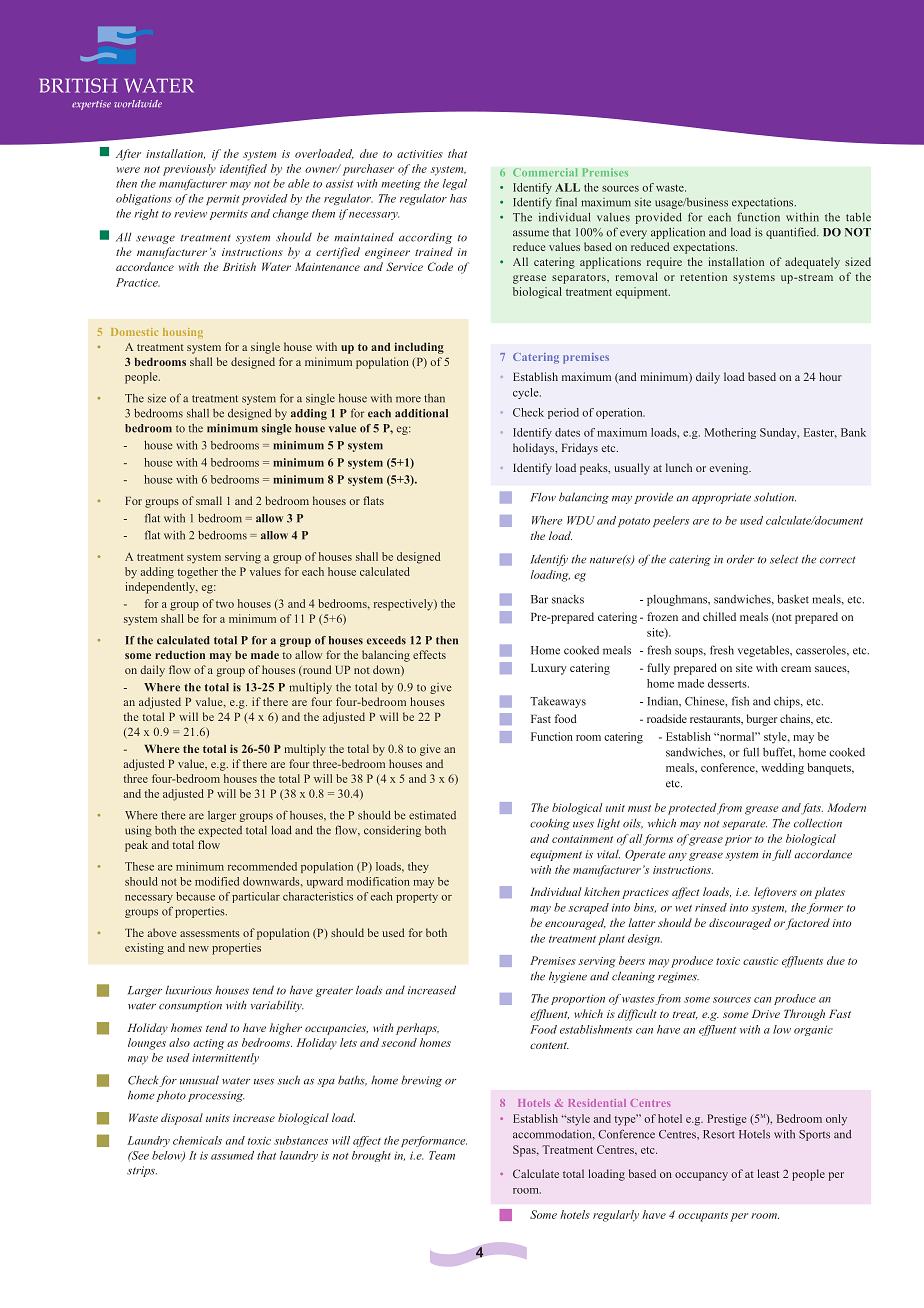  Describe the element at coordinates (442, 1155) in the page. I see `Team` at that location.
